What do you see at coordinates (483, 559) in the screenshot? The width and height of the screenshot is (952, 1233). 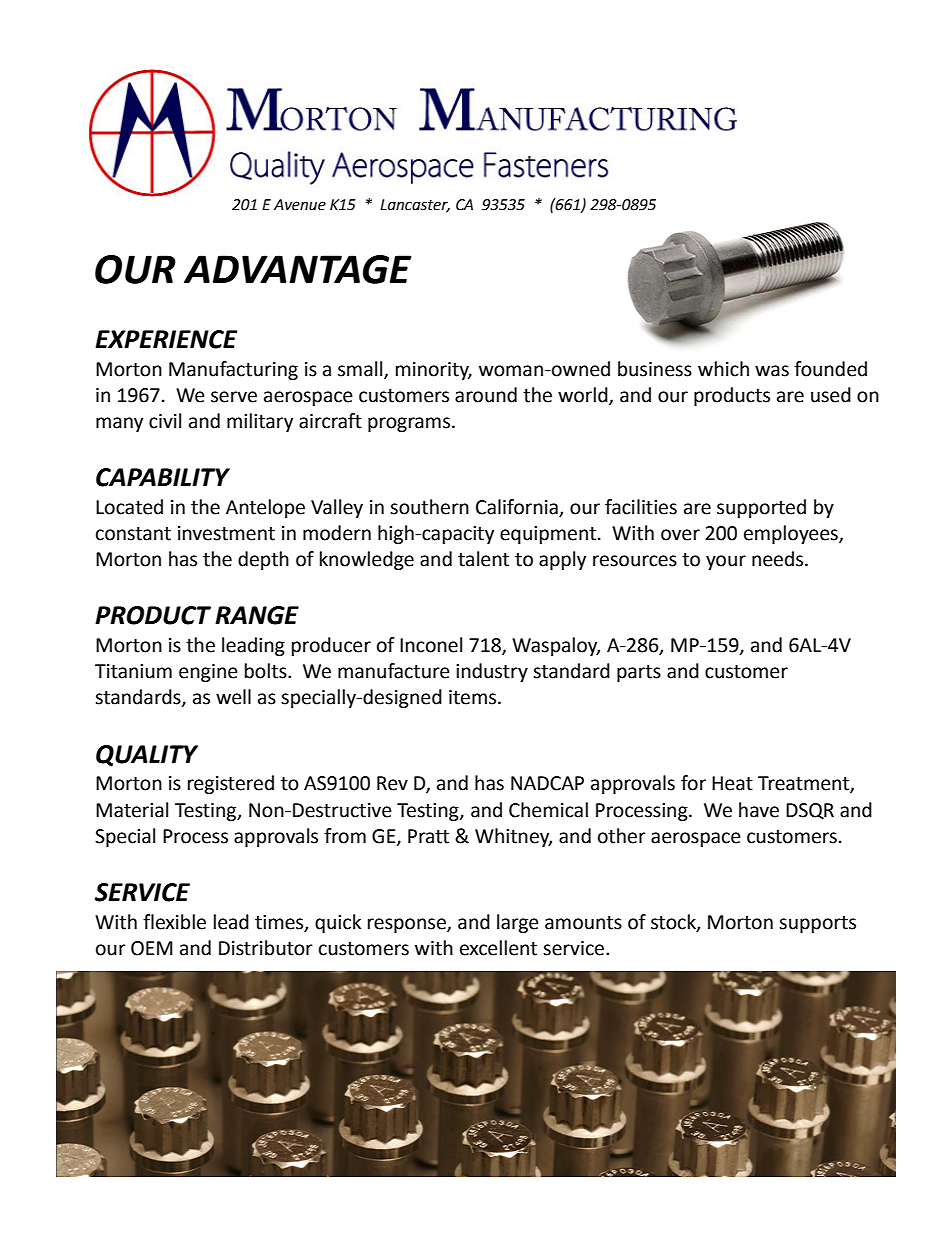 I see `talent` at bounding box center [483, 559].
